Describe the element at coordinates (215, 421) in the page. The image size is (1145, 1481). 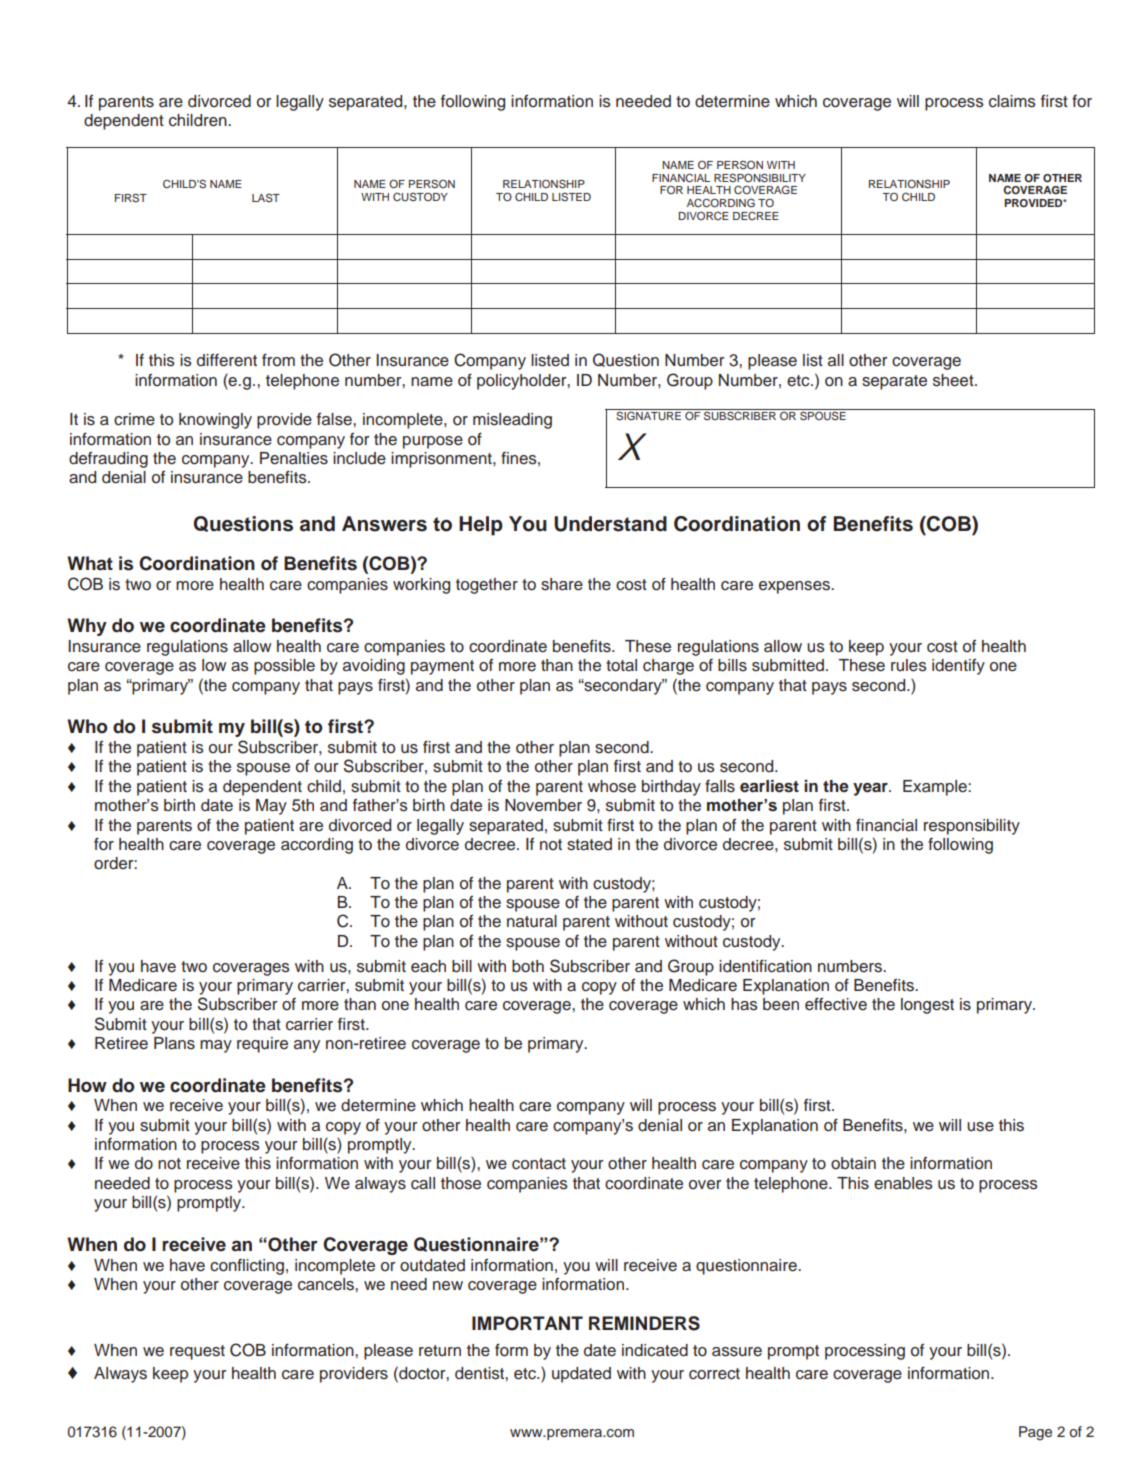
I see `knowingly` at that location.
